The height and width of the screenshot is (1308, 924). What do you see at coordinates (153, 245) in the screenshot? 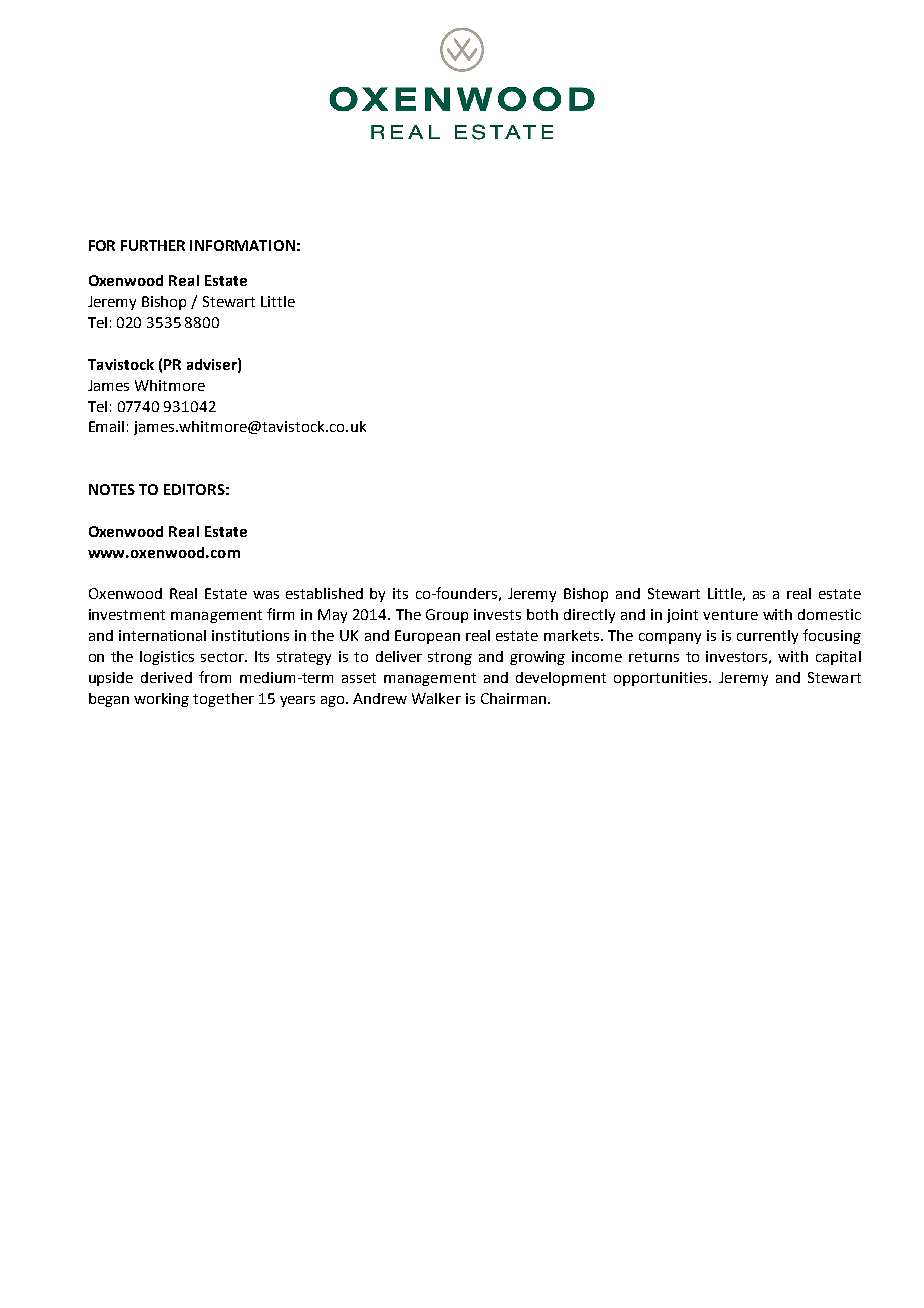
I see `FURTHER` at bounding box center [153, 245].
